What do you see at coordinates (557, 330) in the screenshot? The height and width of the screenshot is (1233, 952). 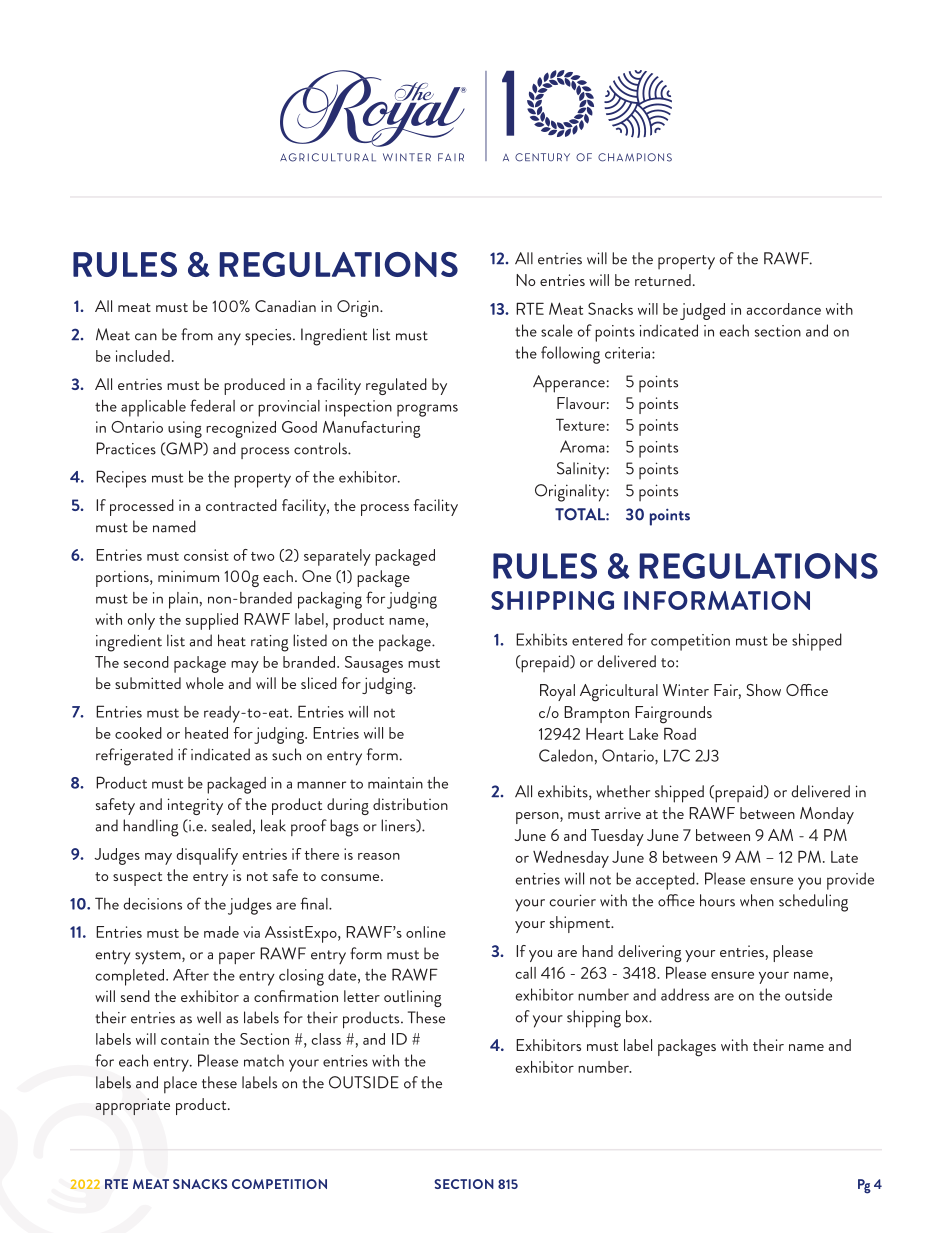 I see `scale` at bounding box center [557, 330].
